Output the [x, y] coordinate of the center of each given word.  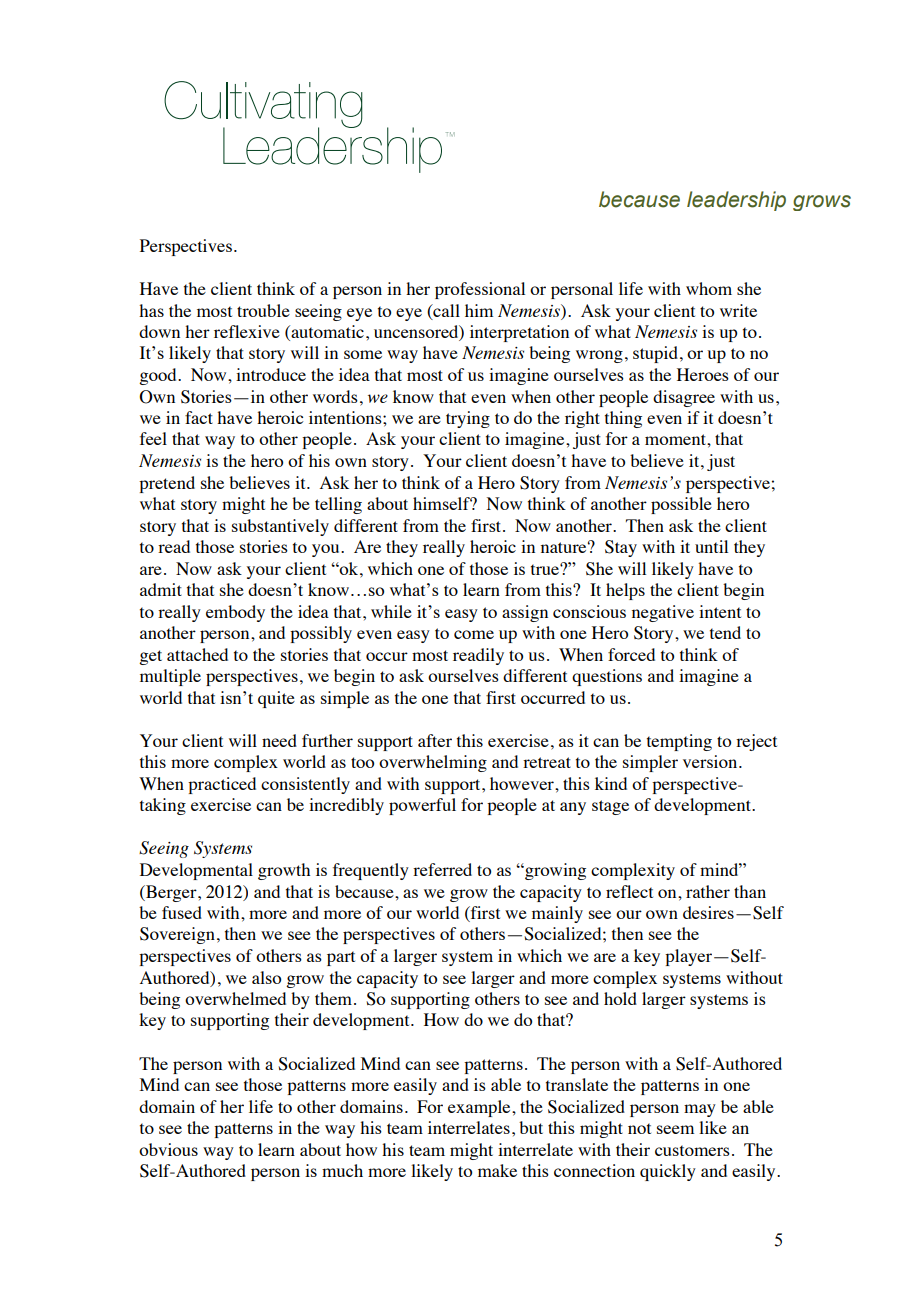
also [266, 977]
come [474, 634]
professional [480, 290]
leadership [736, 201]
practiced [222, 785]
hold [620, 998]
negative [663, 613]
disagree [684, 398]
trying [468, 419]
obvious [168, 1149]
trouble [263, 310]
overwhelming [433, 763]
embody [235, 613]
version [711, 761]
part [341, 958]
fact [199, 417]
